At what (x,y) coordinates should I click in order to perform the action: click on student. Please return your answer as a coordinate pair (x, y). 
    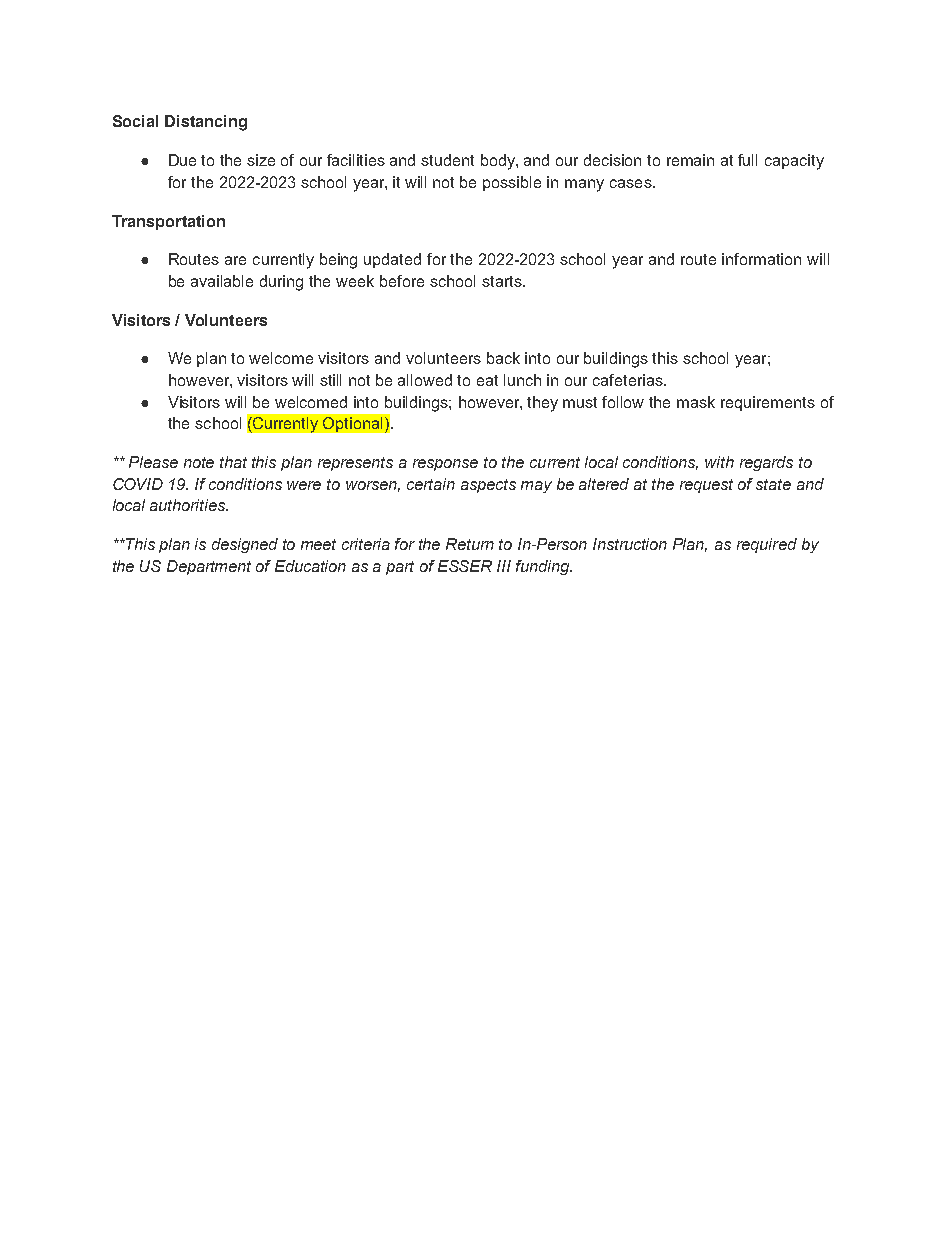
    Looking at the image, I should click on (447, 160).
